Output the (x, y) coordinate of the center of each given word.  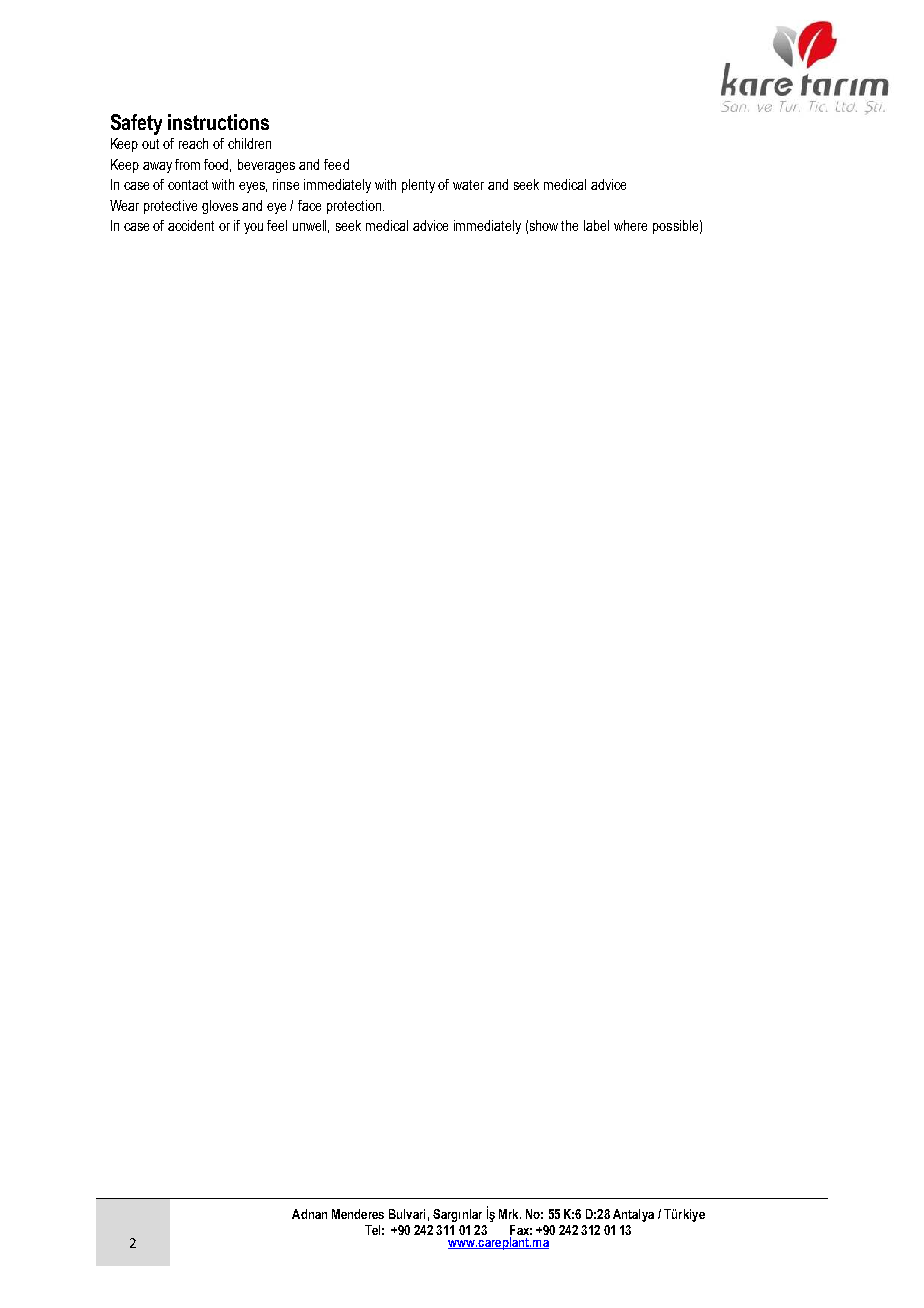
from (187, 164)
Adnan (309, 1214)
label (596, 225)
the (569, 225)
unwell (311, 226)
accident (191, 225)
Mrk (510, 1214)
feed (336, 164)
